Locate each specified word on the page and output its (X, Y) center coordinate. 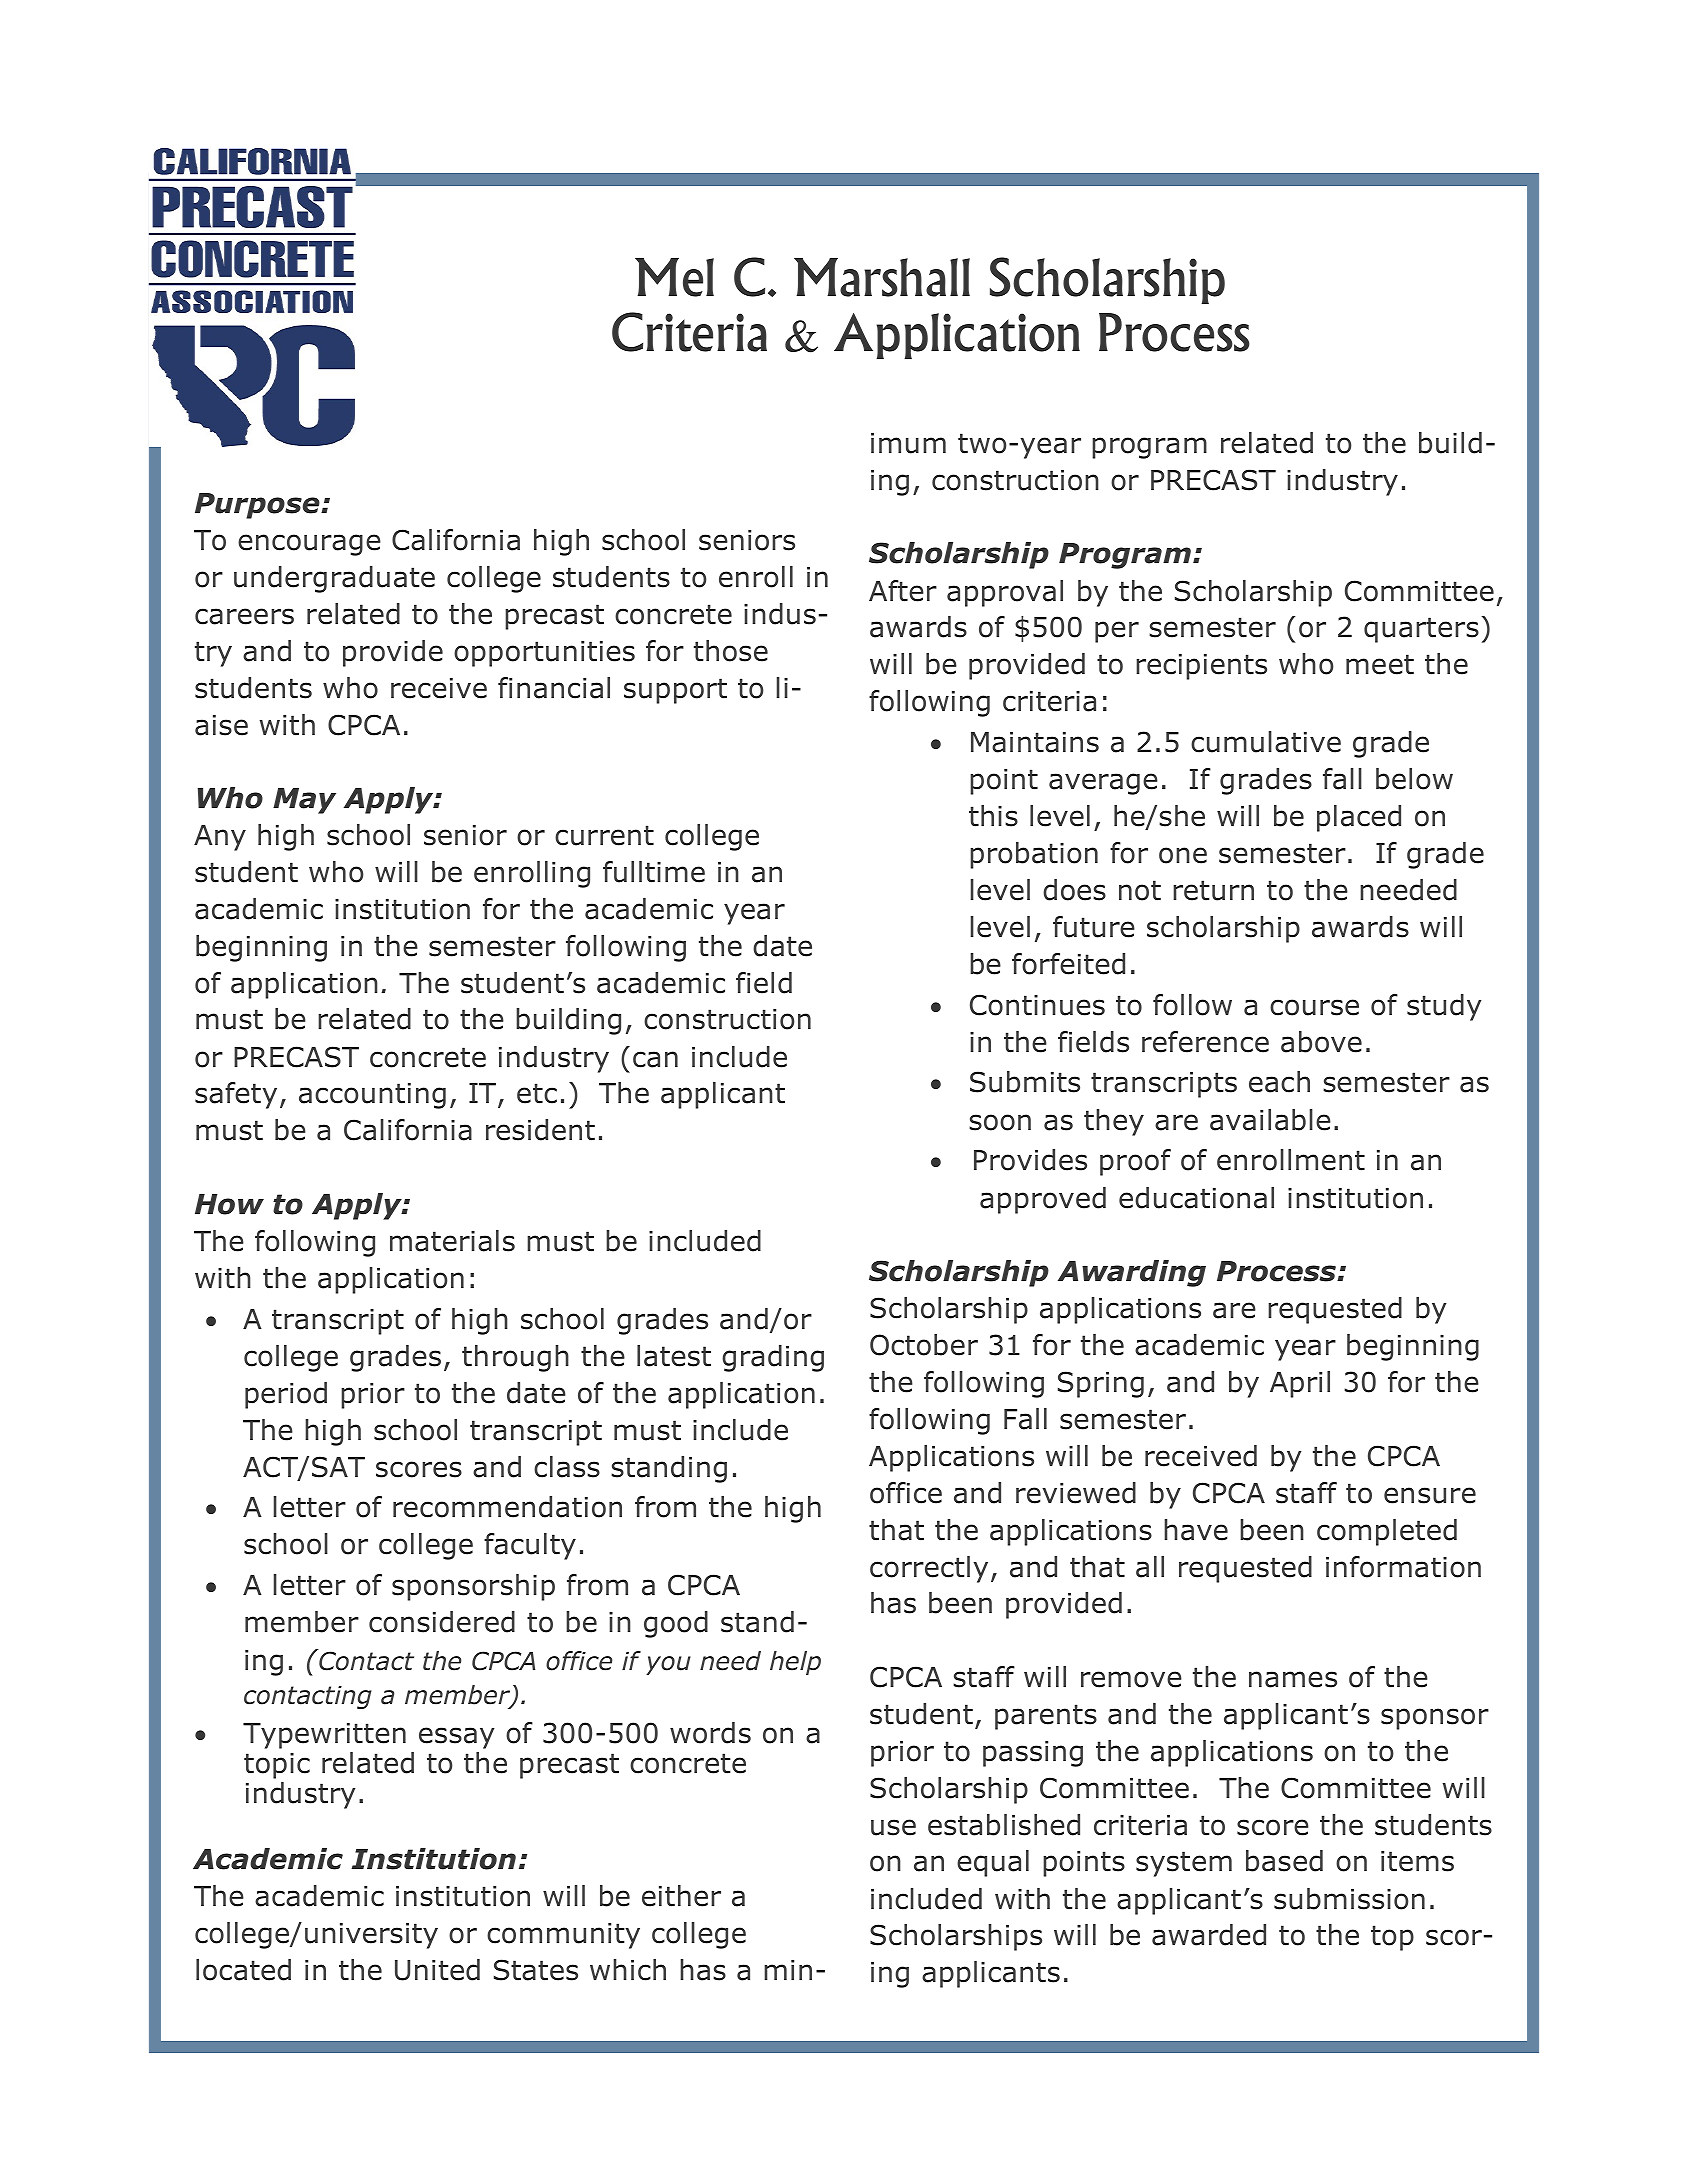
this (993, 816)
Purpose (258, 506)
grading (773, 1358)
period (286, 1395)
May (304, 801)
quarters (1421, 630)
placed (1359, 818)
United (437, 1970)
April (1300, 1384)
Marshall (882, 277)
